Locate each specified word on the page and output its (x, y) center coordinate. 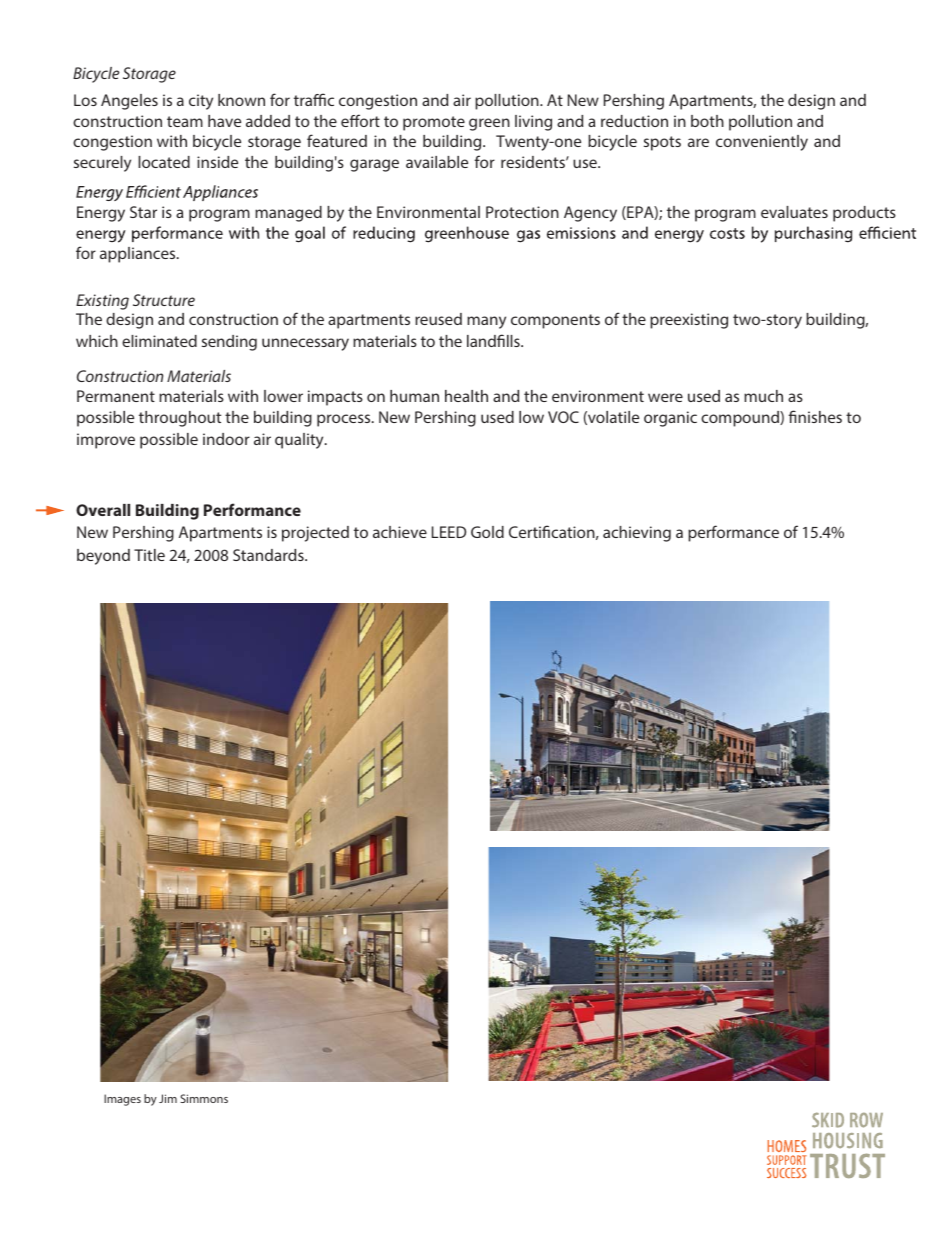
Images (122, 1100)
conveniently (762, 143)
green (489, 124)
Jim (168, 1098)
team (185, 121)
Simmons (204, 1098)
